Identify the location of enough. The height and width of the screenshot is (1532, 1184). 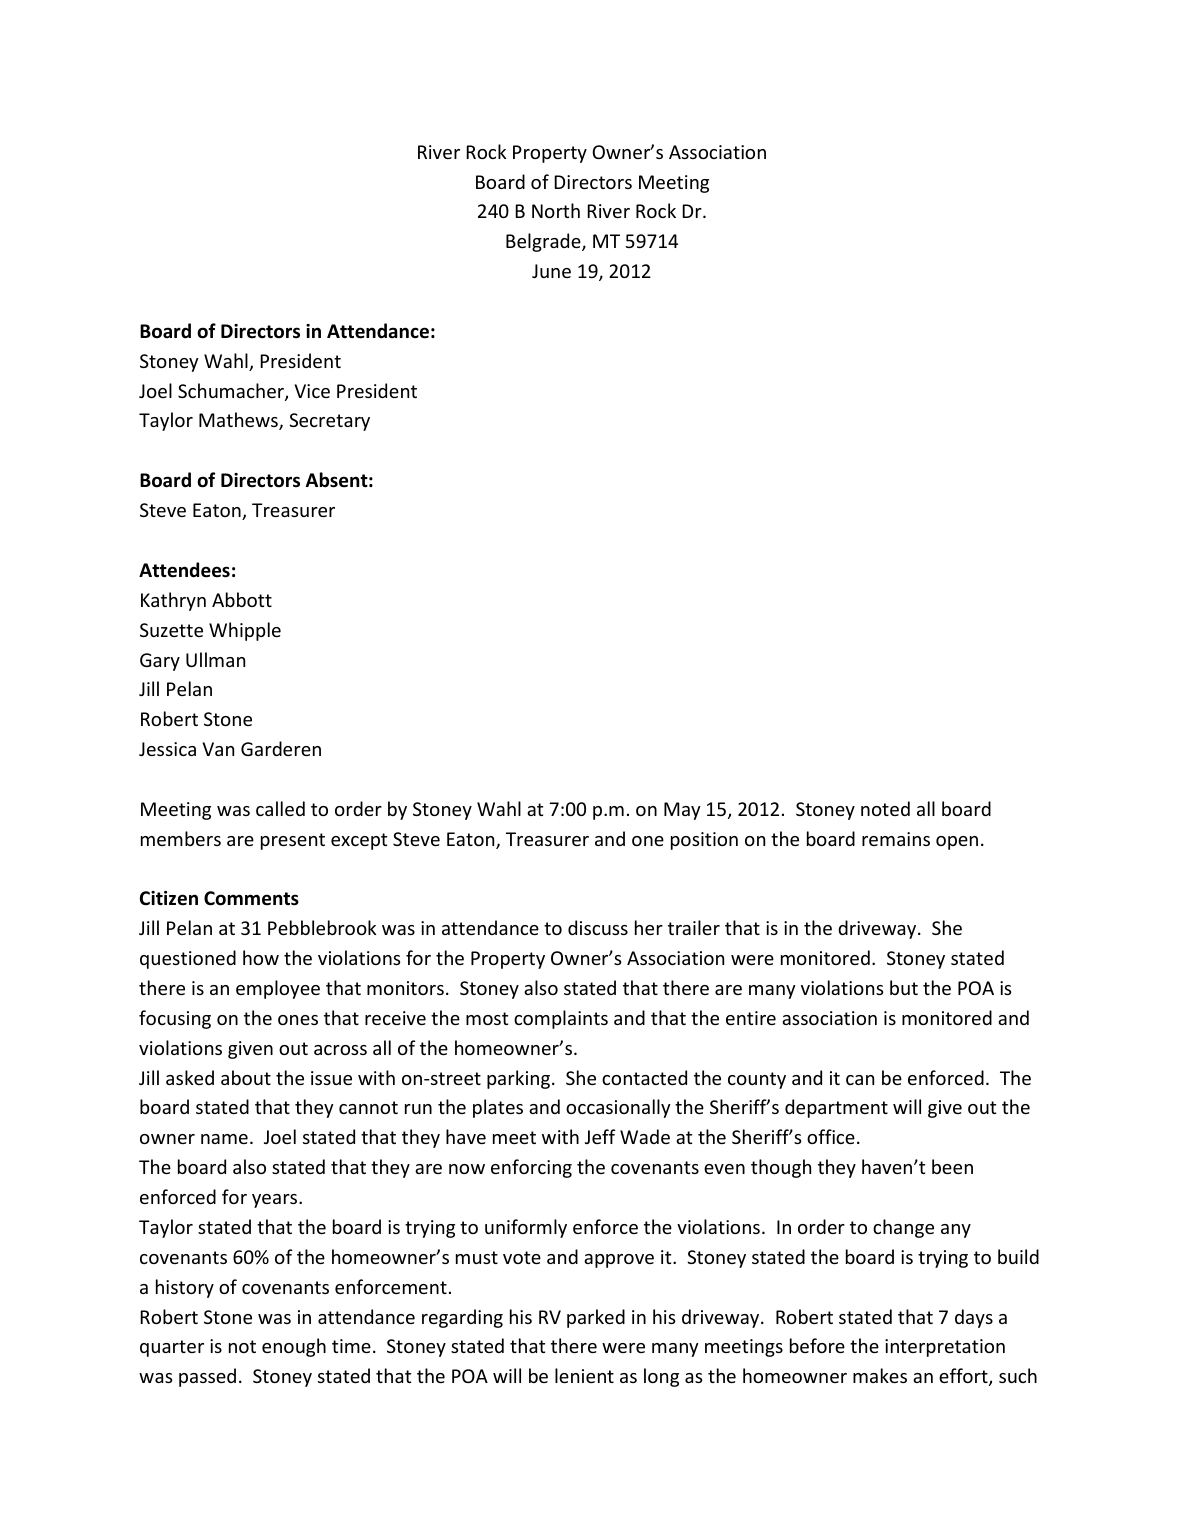
(294, 1347).
